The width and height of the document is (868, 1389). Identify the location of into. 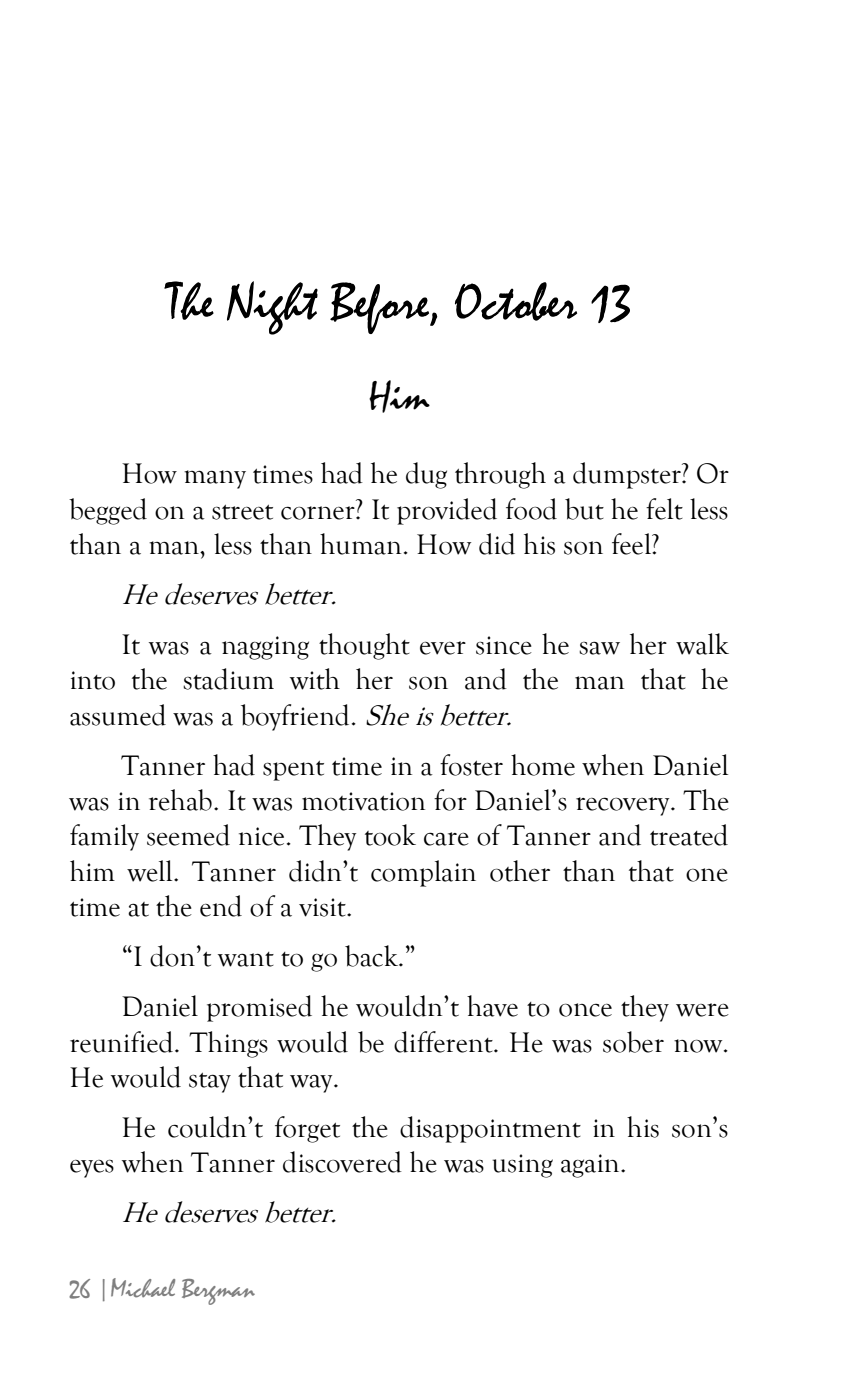
(93, 680).
